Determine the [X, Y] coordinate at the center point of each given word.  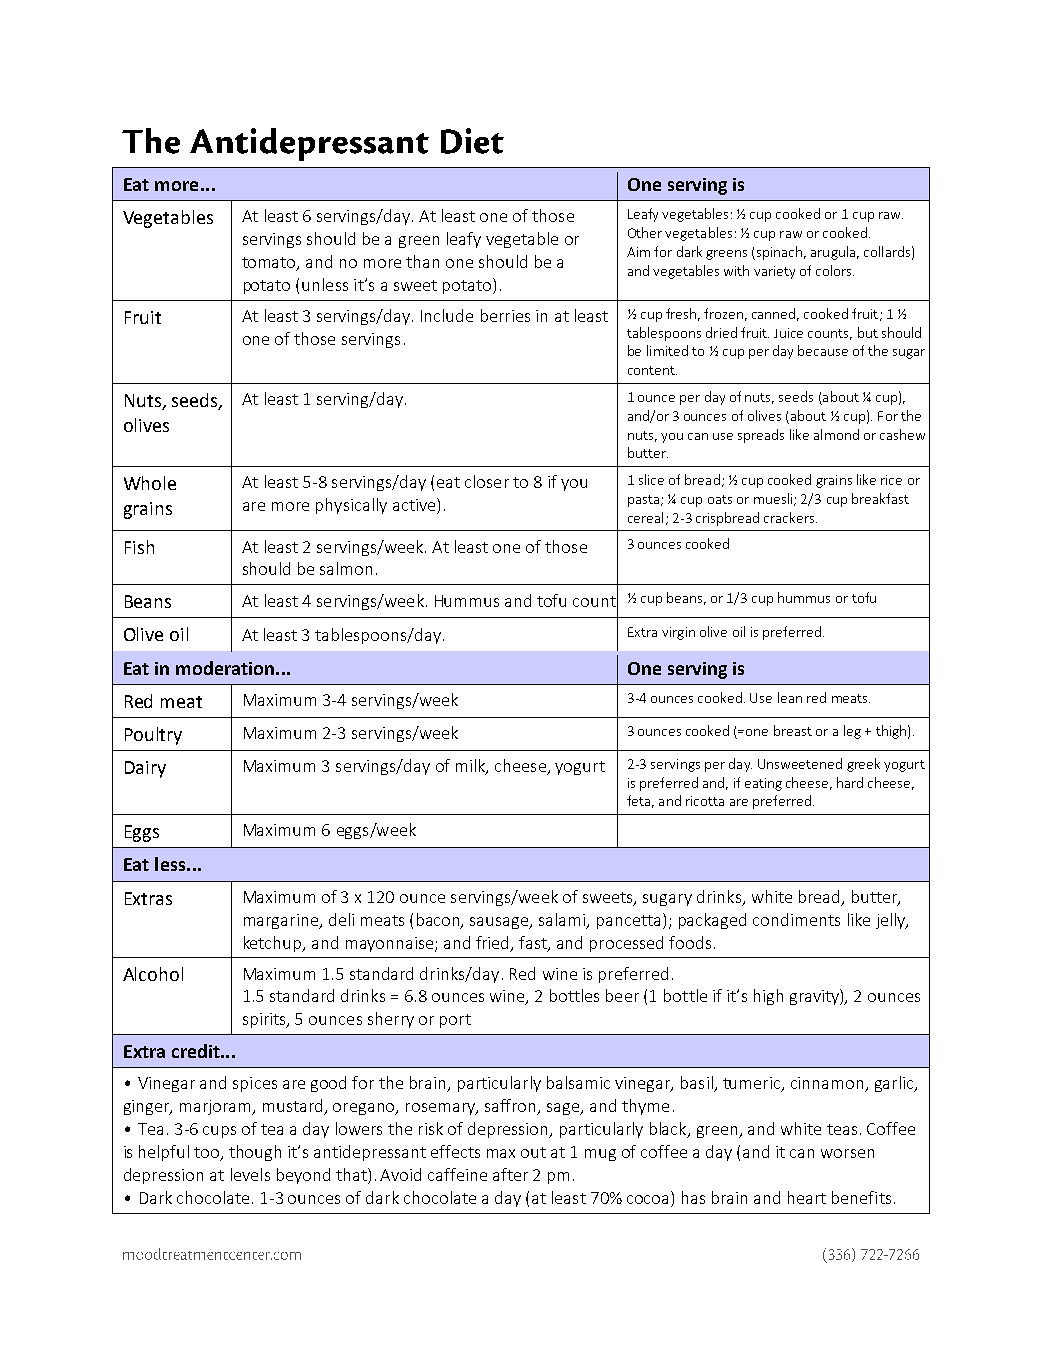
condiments [796, 919]
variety [774, 272]
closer [487, 481]
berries [505, 315]
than [422, 261]
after [510, 1174]
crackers [790, 517]
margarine [282, 921]
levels [250, 1174]
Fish [139, 547]
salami [563, 920]
